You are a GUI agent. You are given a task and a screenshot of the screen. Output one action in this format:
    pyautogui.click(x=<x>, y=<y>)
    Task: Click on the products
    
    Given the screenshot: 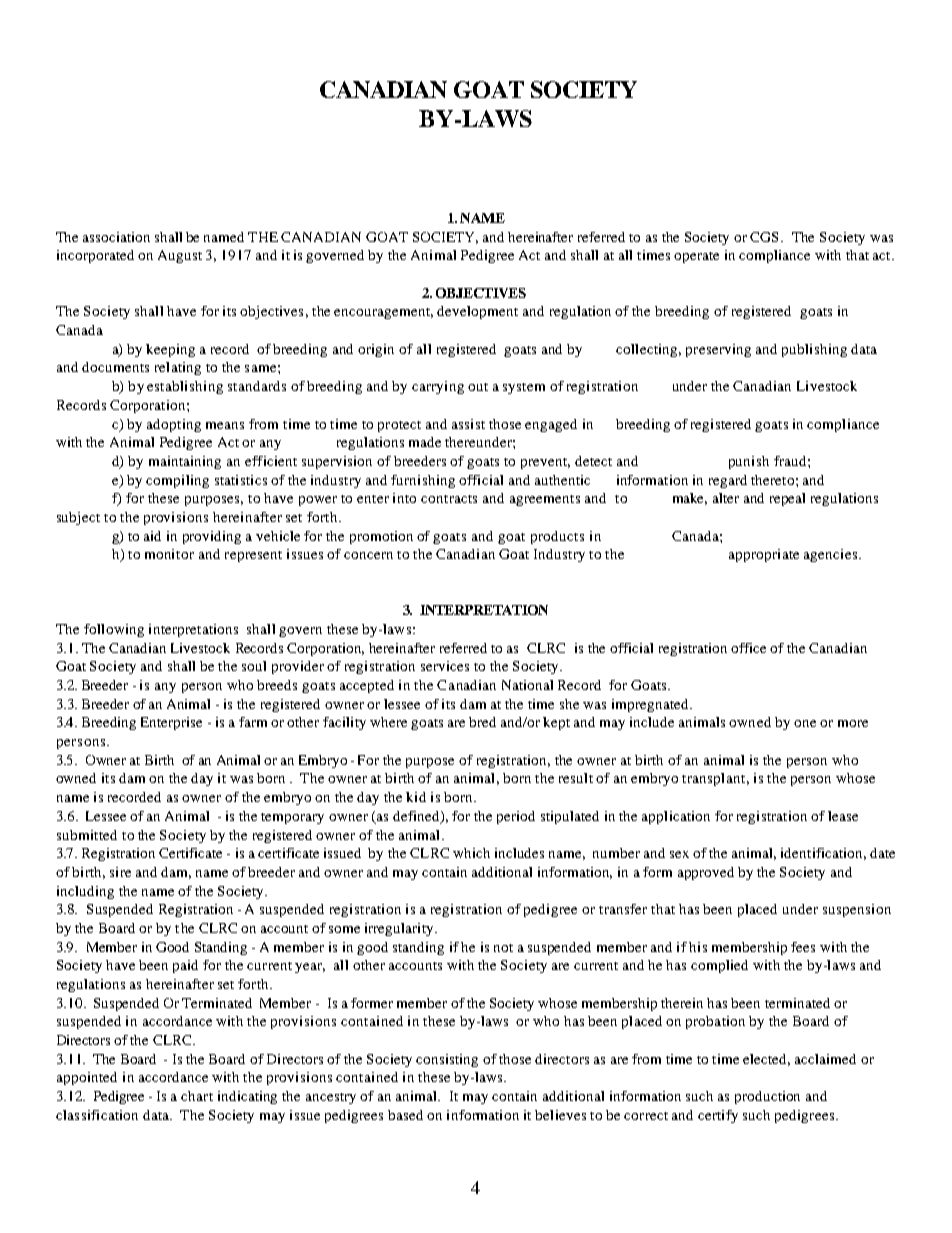 What is the action you would take?
    pyautogui.click(x=557, y=537)
